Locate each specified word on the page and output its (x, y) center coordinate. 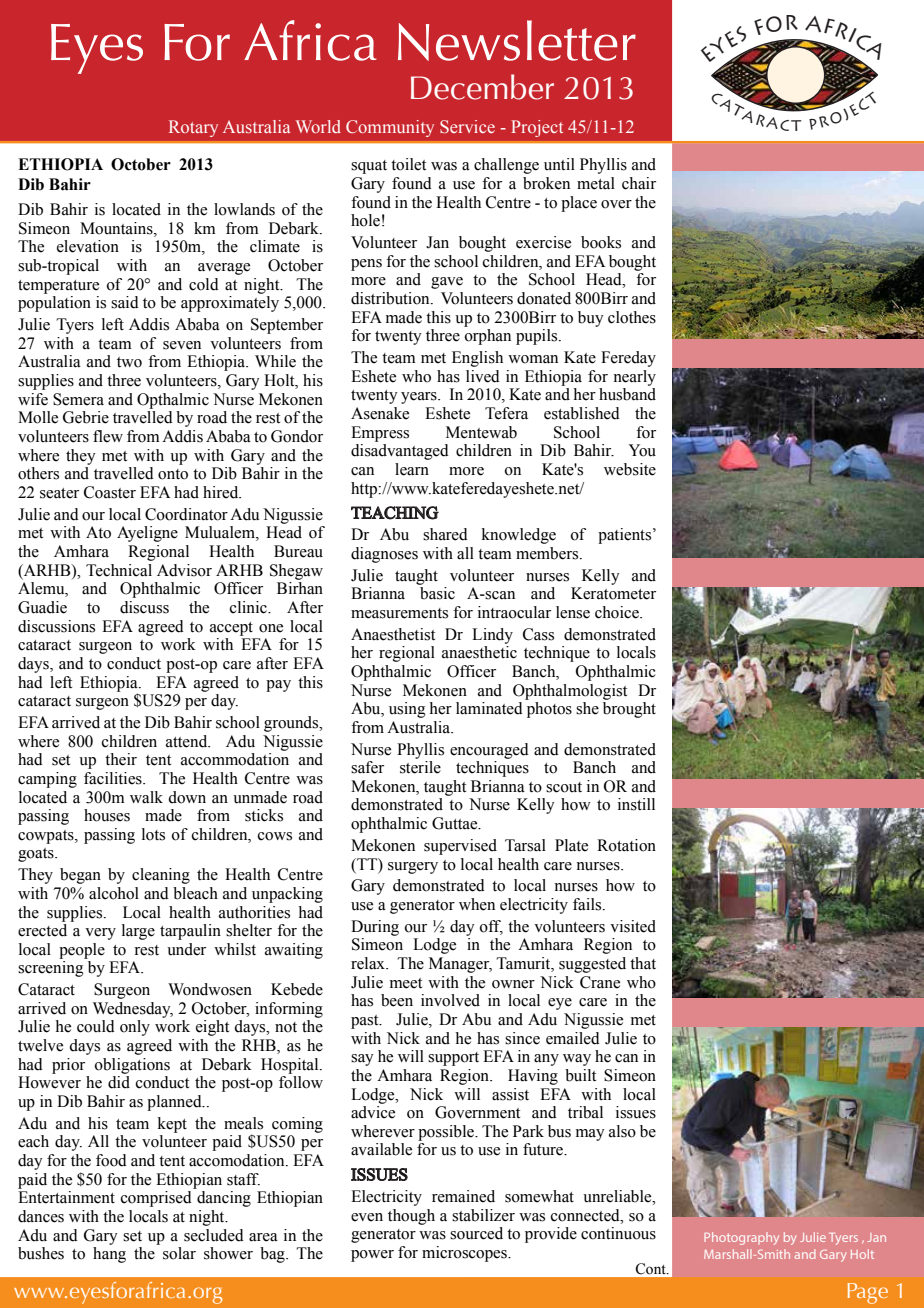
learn (412, 469)
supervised (460, 847)
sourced (476, 1233)
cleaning (161, 876)
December (482, 87)
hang (109, 1255)
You (642, 450)
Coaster (110, 492)
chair (639, 183)
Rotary (193, 128)
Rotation (626, 845)
